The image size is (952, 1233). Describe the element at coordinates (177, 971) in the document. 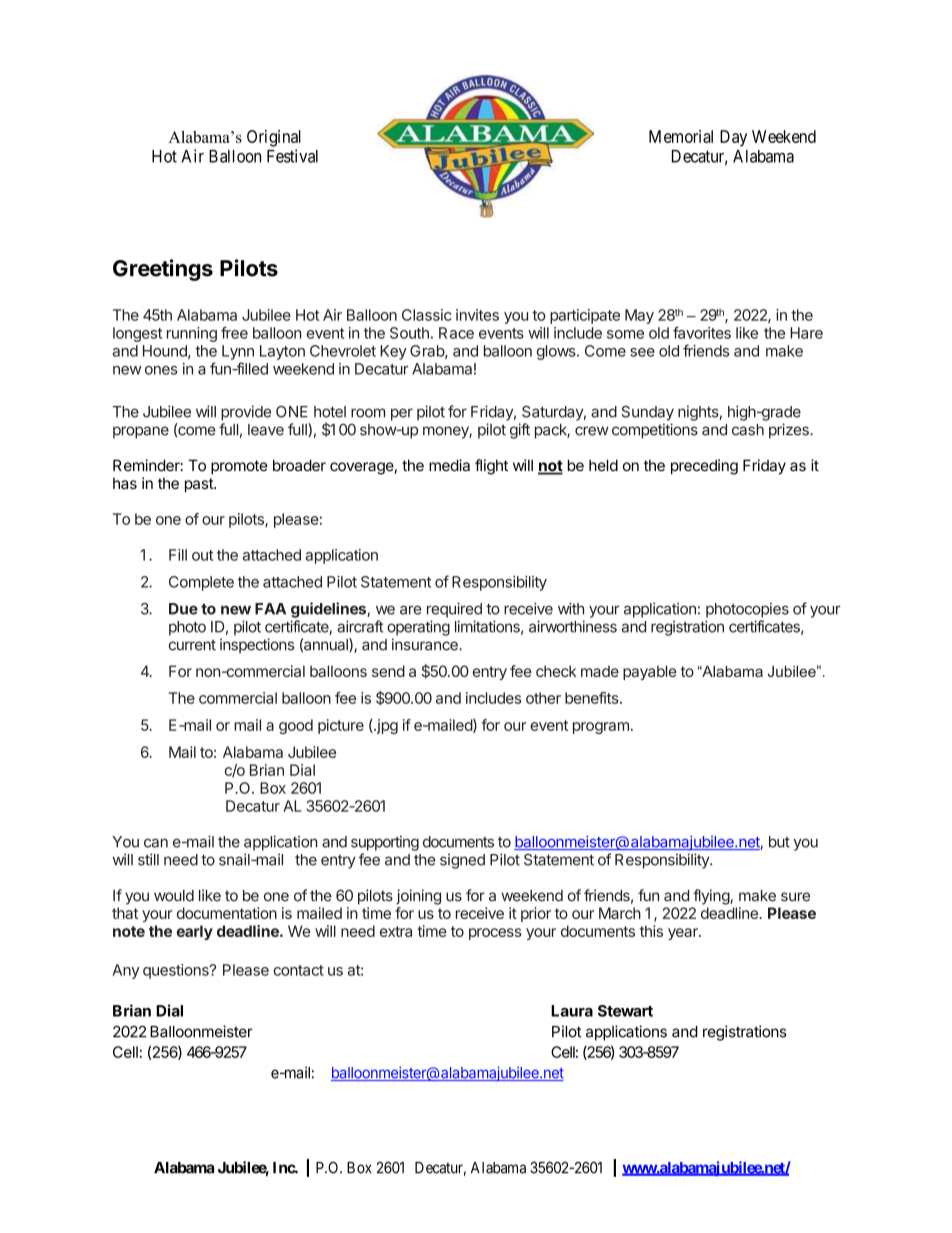

I see `questions` at that location.
